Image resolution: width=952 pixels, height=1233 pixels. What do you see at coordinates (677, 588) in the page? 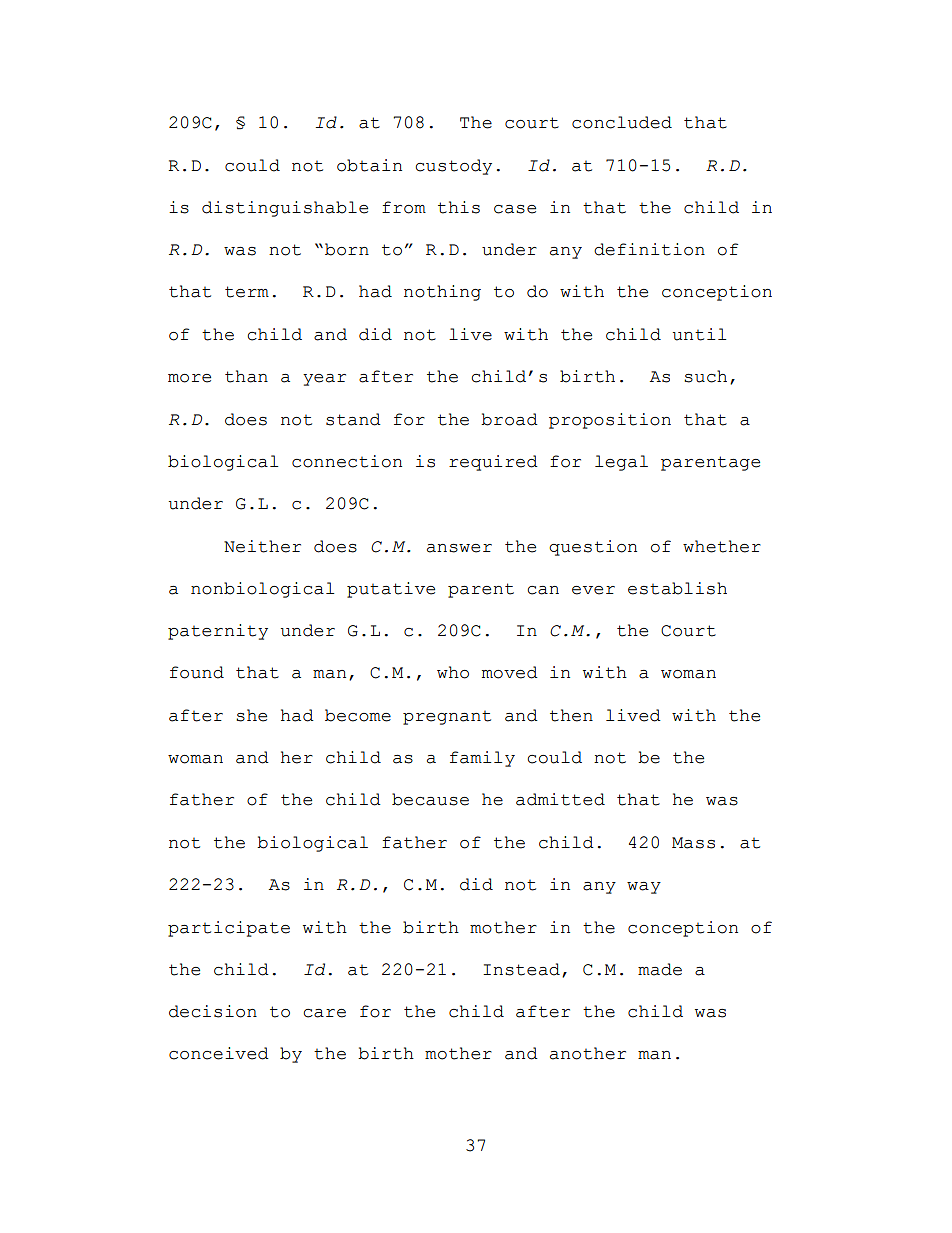
I see `establish` at bounding box center [677, 588].
